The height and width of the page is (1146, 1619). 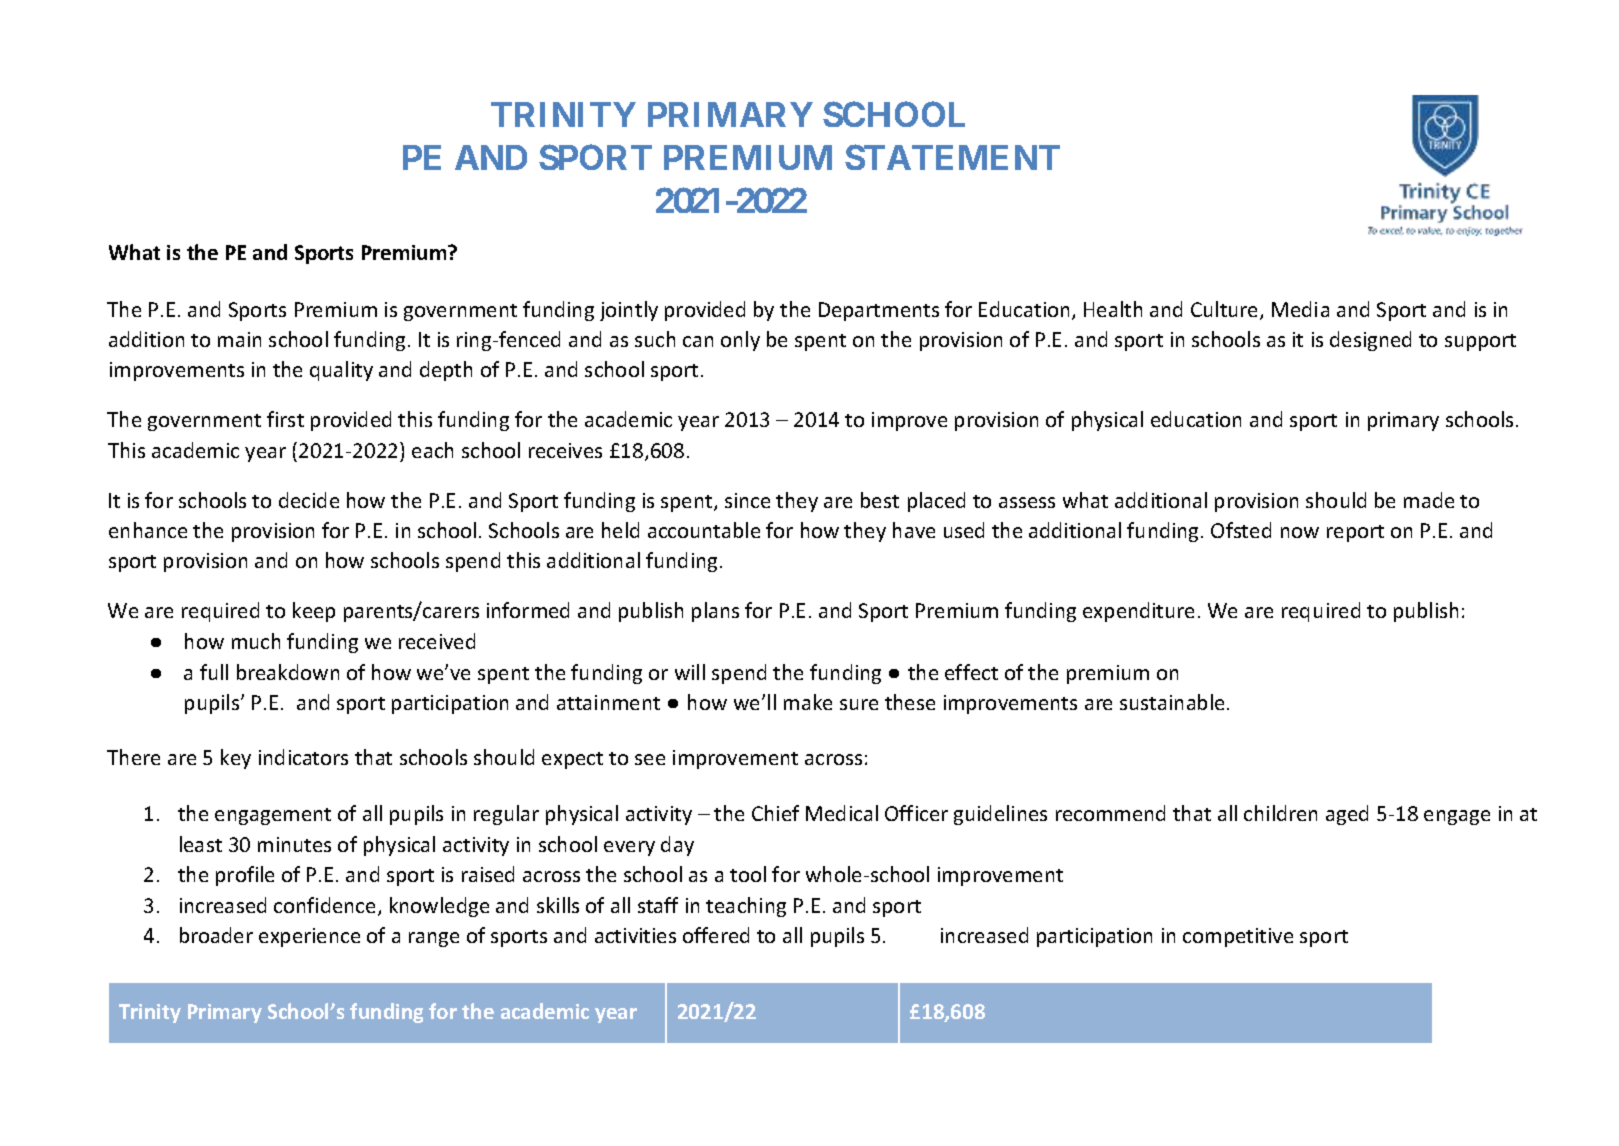 What do you see at coordinates (716, 935) in the page?
I see `offered` at bounding box center [716, 935].
